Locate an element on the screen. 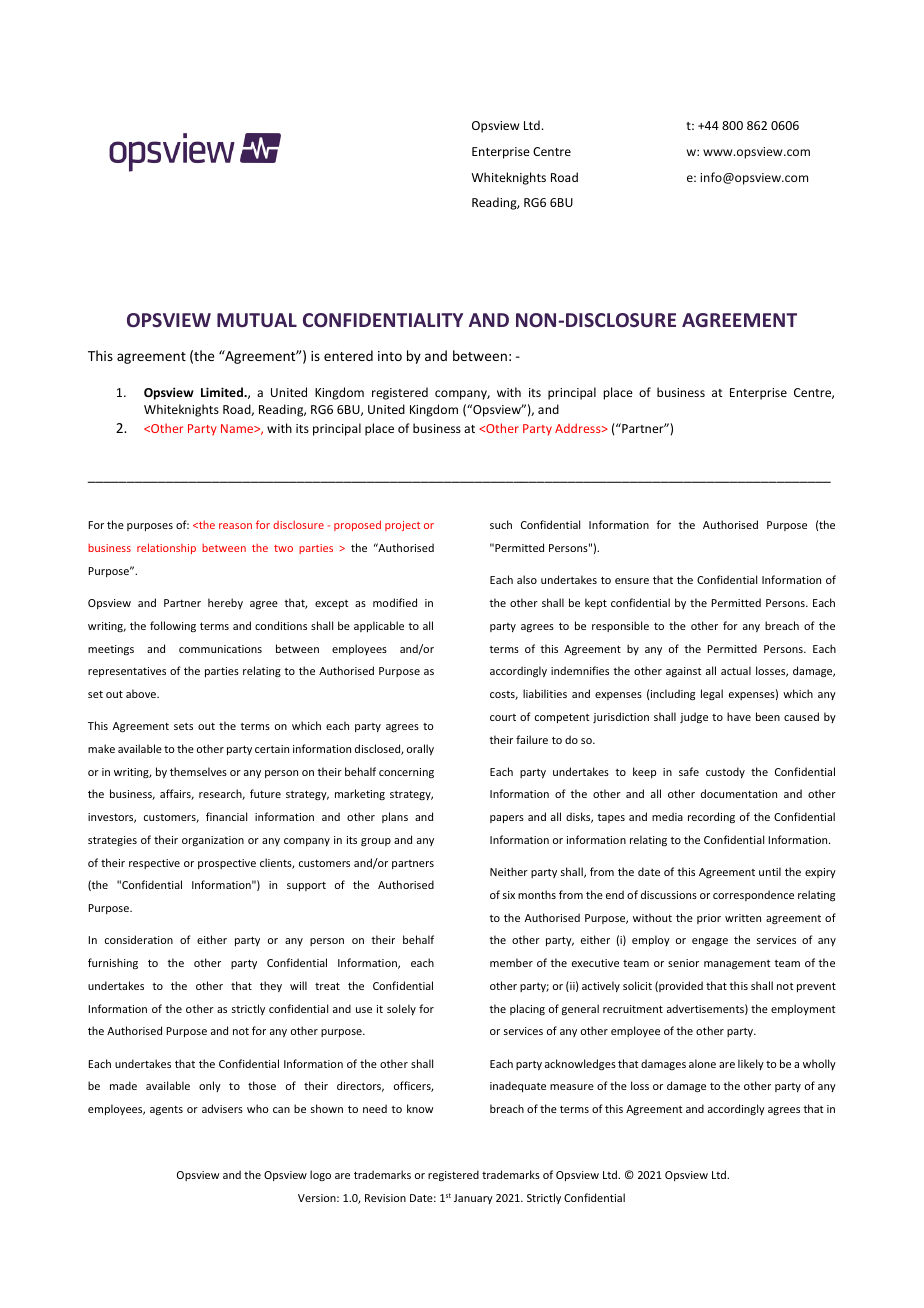 The image size is (924, 1308). respective is located at coordinates (154, 864).
